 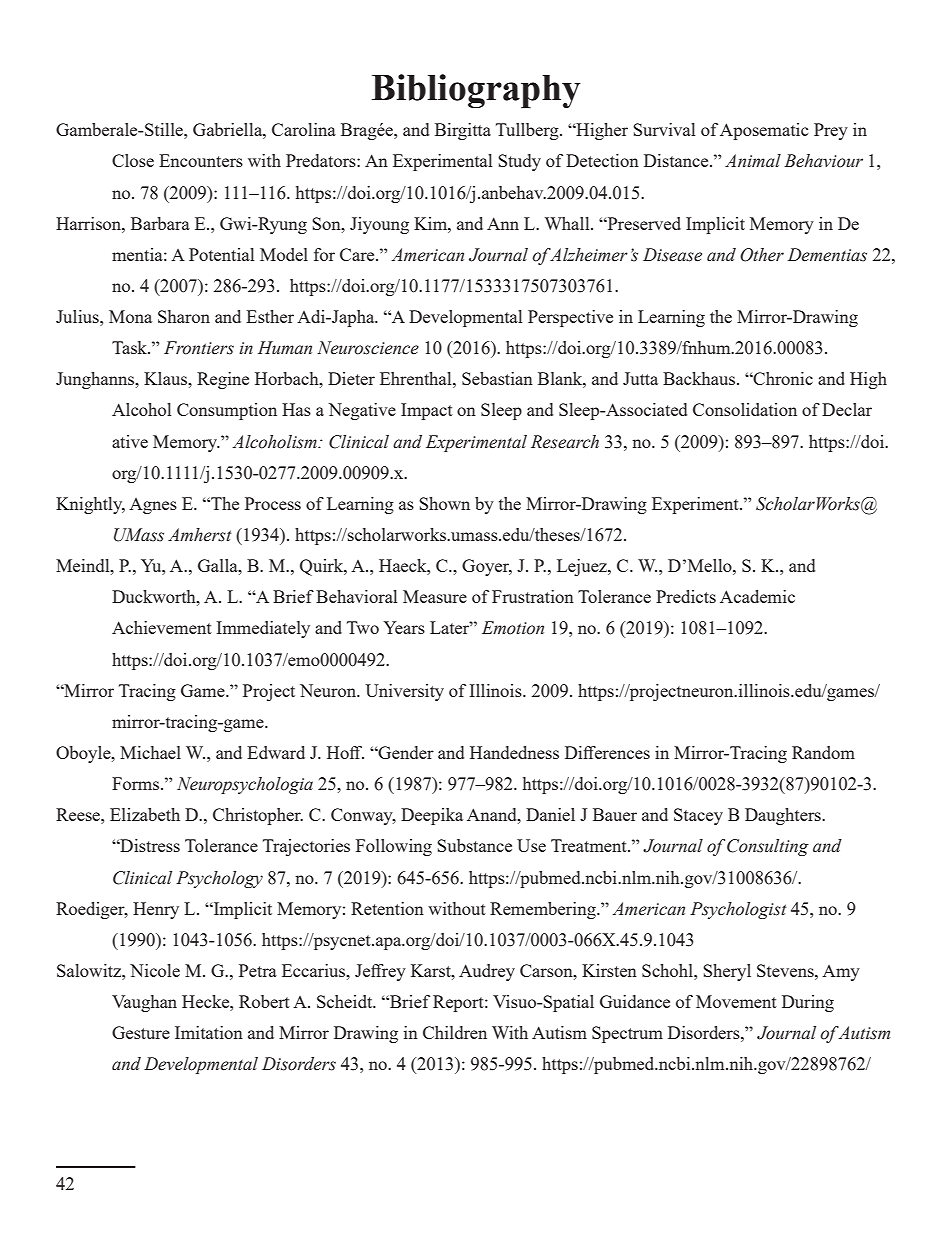 I want to click on Children, so click(x=455, y=1032).
